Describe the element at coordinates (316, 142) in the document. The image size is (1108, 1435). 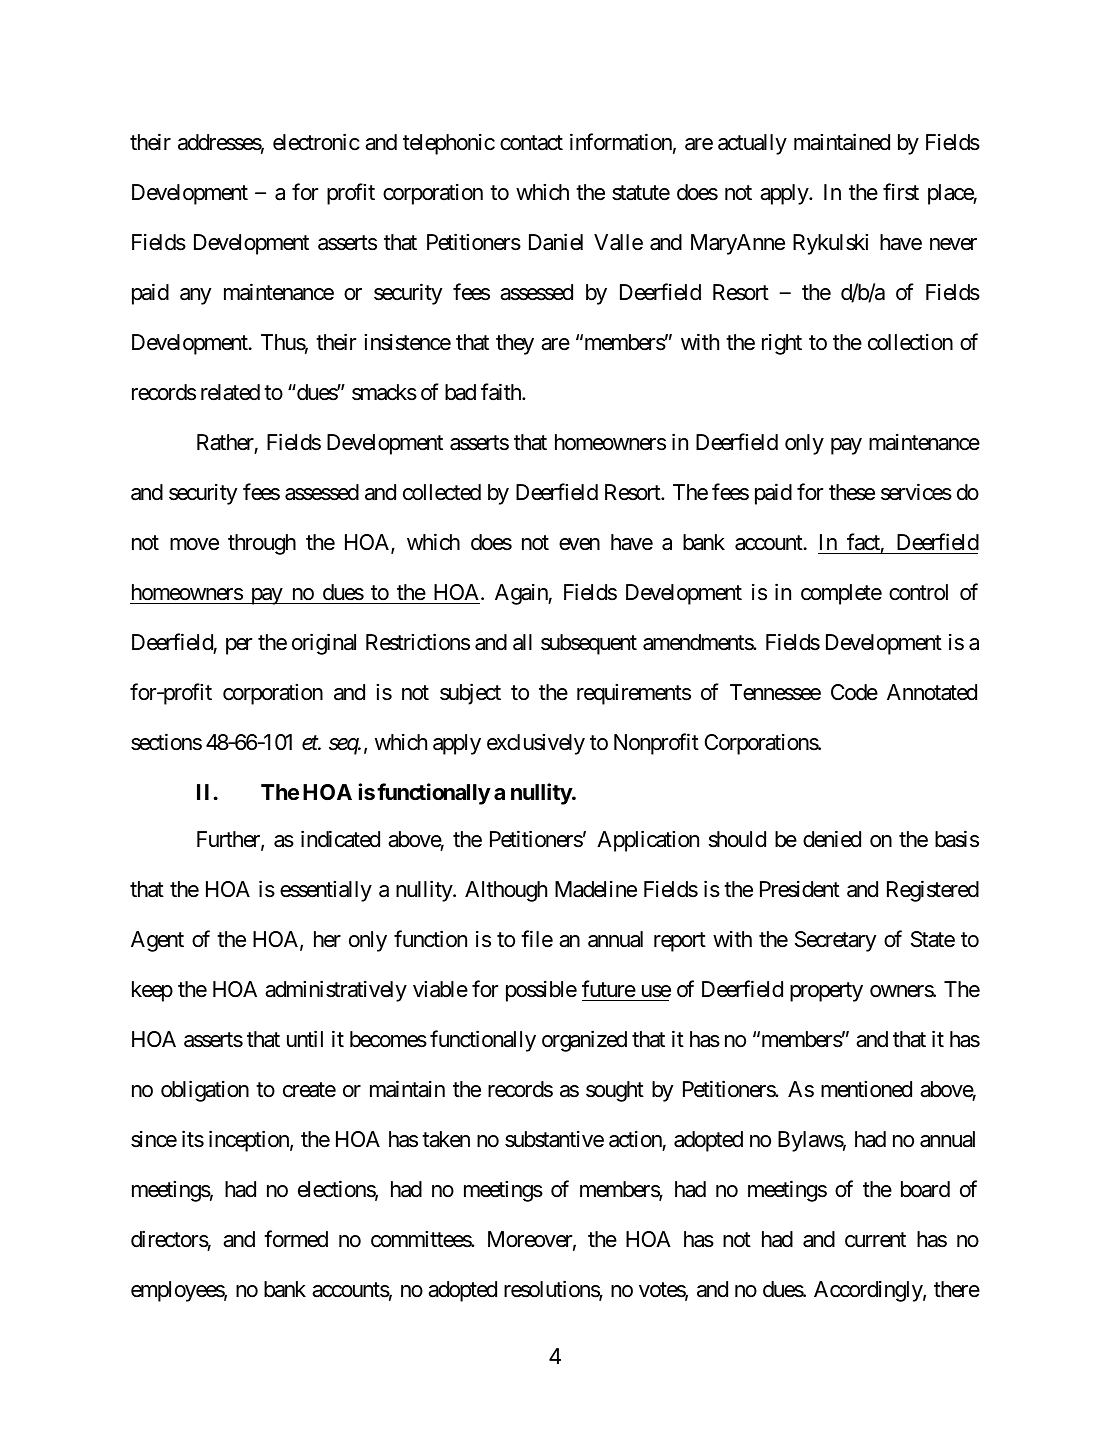
I see `electronic` at that location.
